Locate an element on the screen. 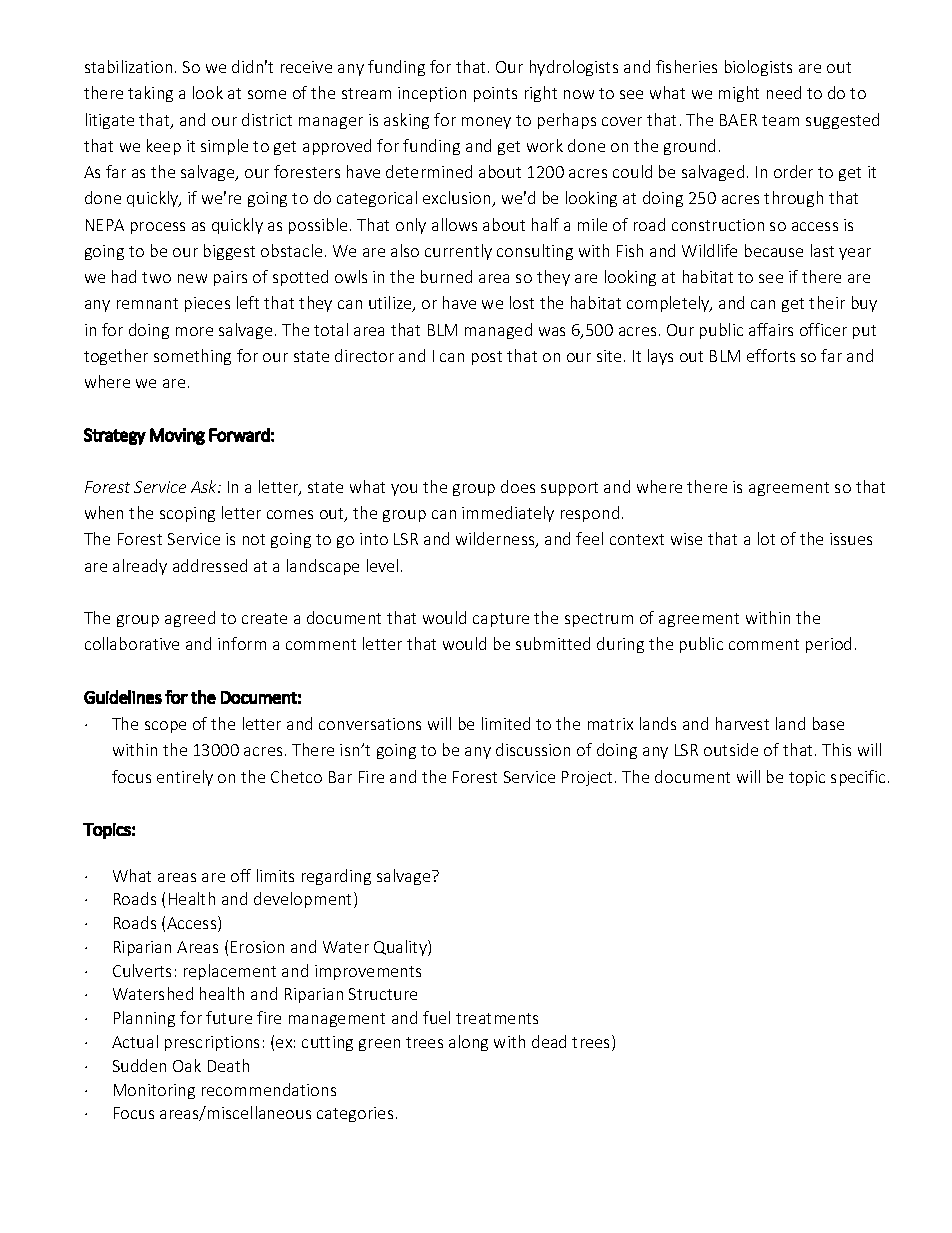  limits is located at coordinates (275, 875).
